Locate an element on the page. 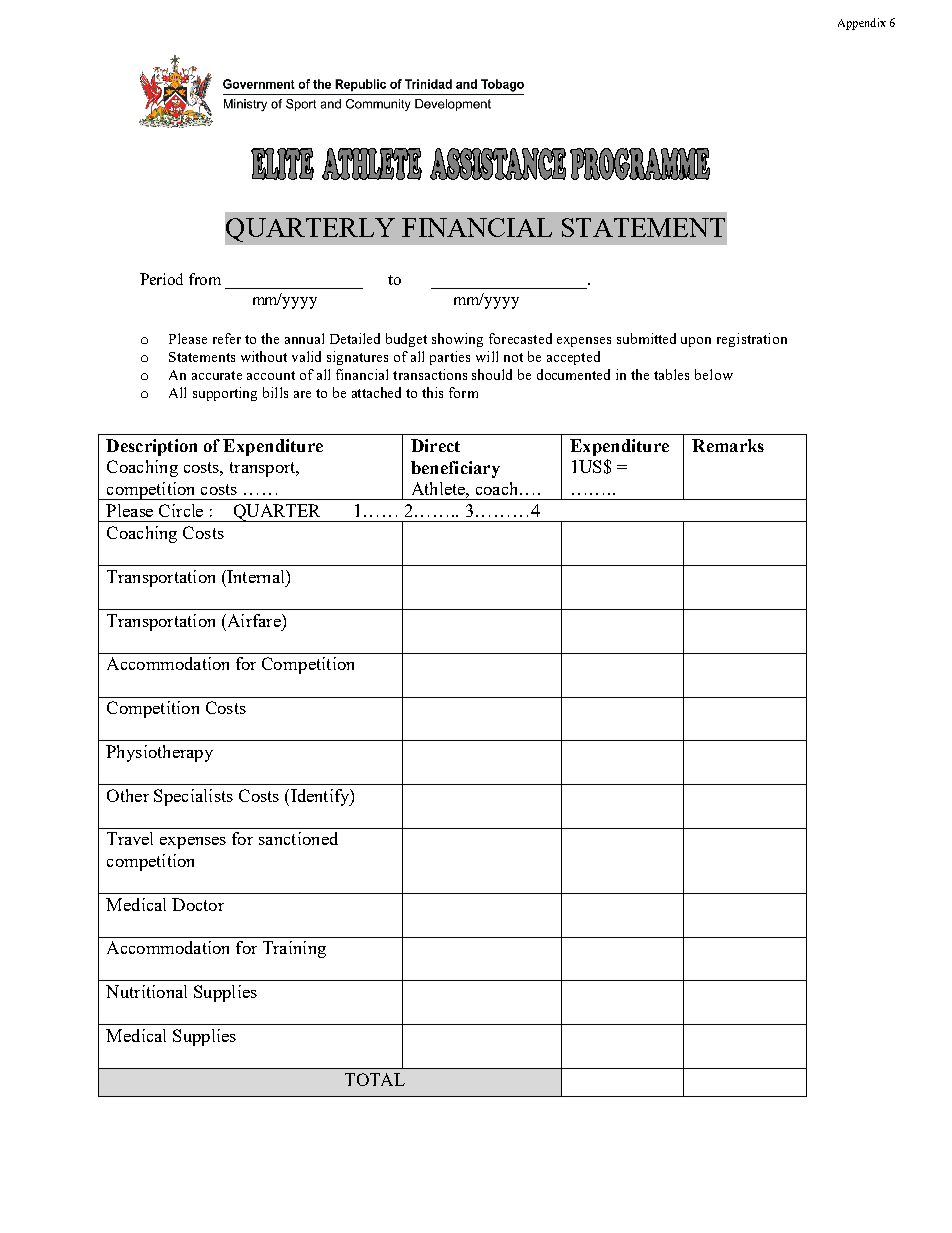 The image size is (952, 1233). below is located at coordinates (714, 374).
